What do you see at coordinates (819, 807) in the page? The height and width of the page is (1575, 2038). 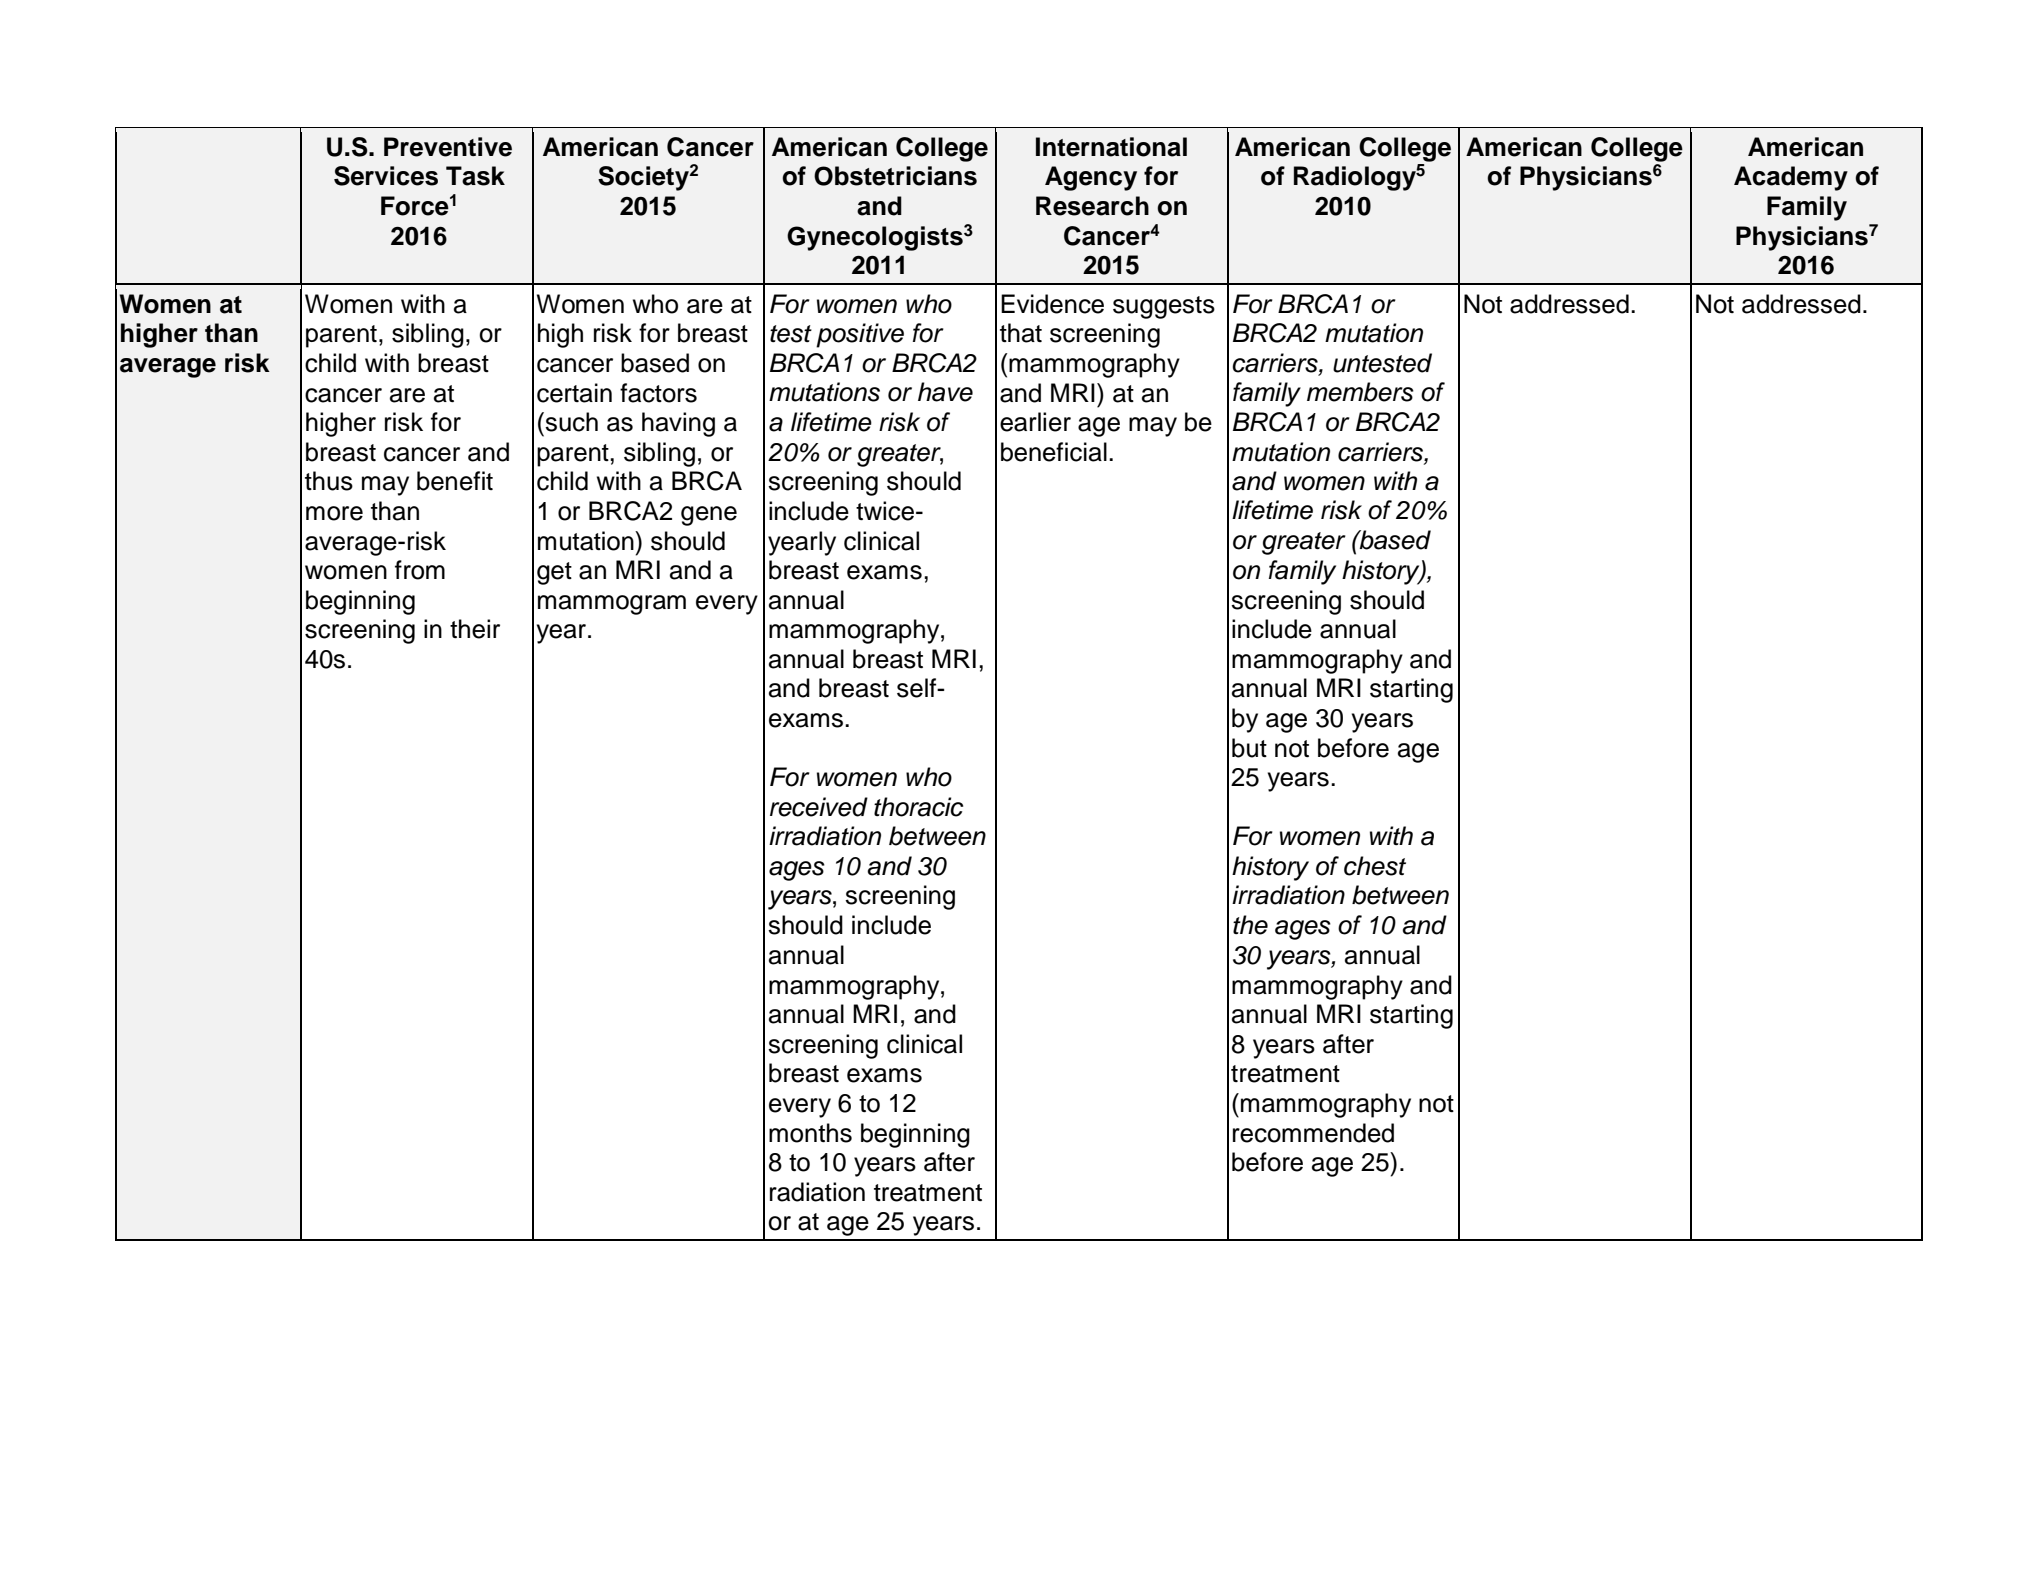 I see `received` at bounding box center [819, 807].
